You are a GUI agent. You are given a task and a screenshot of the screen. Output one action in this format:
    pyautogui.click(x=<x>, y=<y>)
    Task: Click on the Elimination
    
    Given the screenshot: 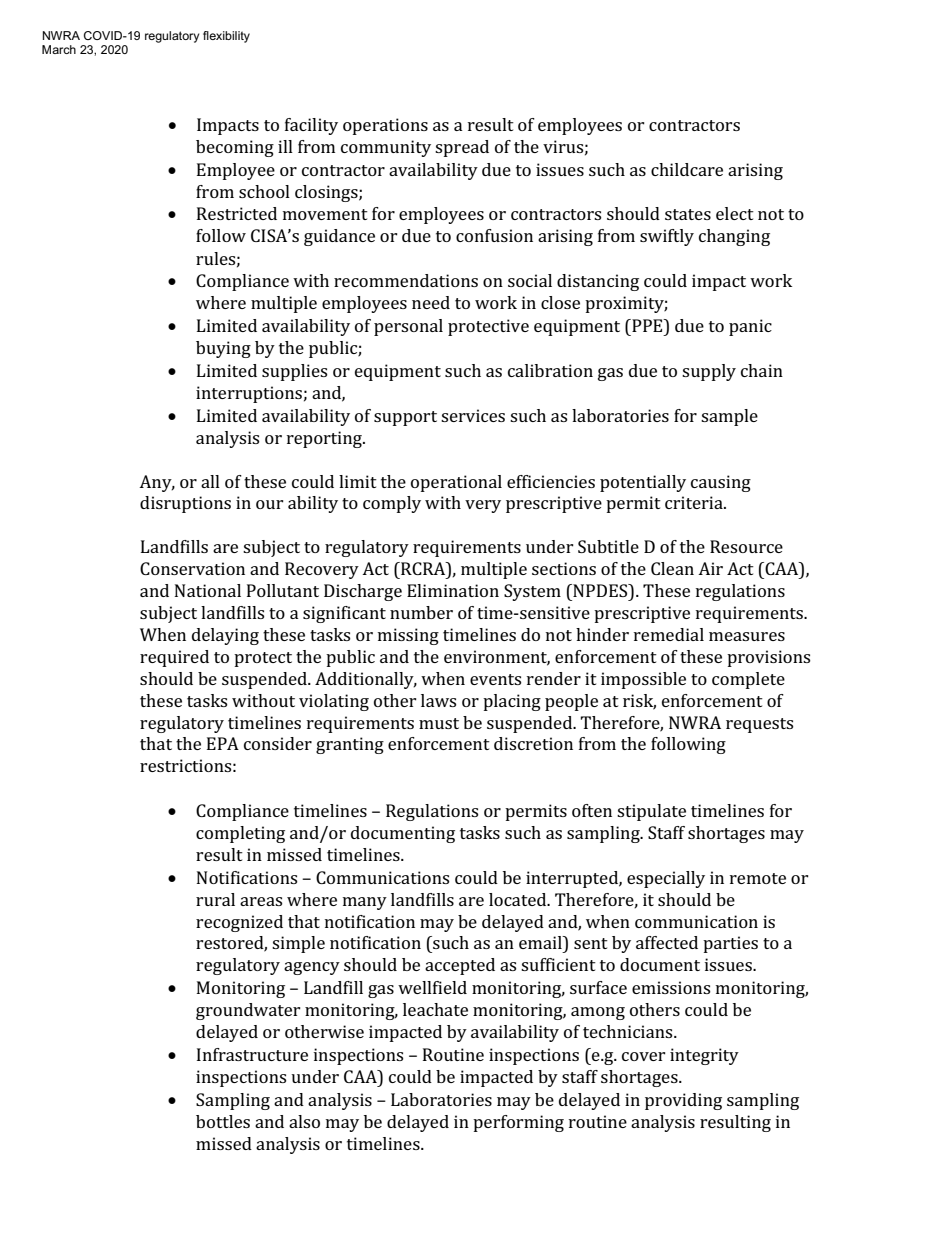 What is the action you would take?
    pyautogui.click(x=453, y=590)
